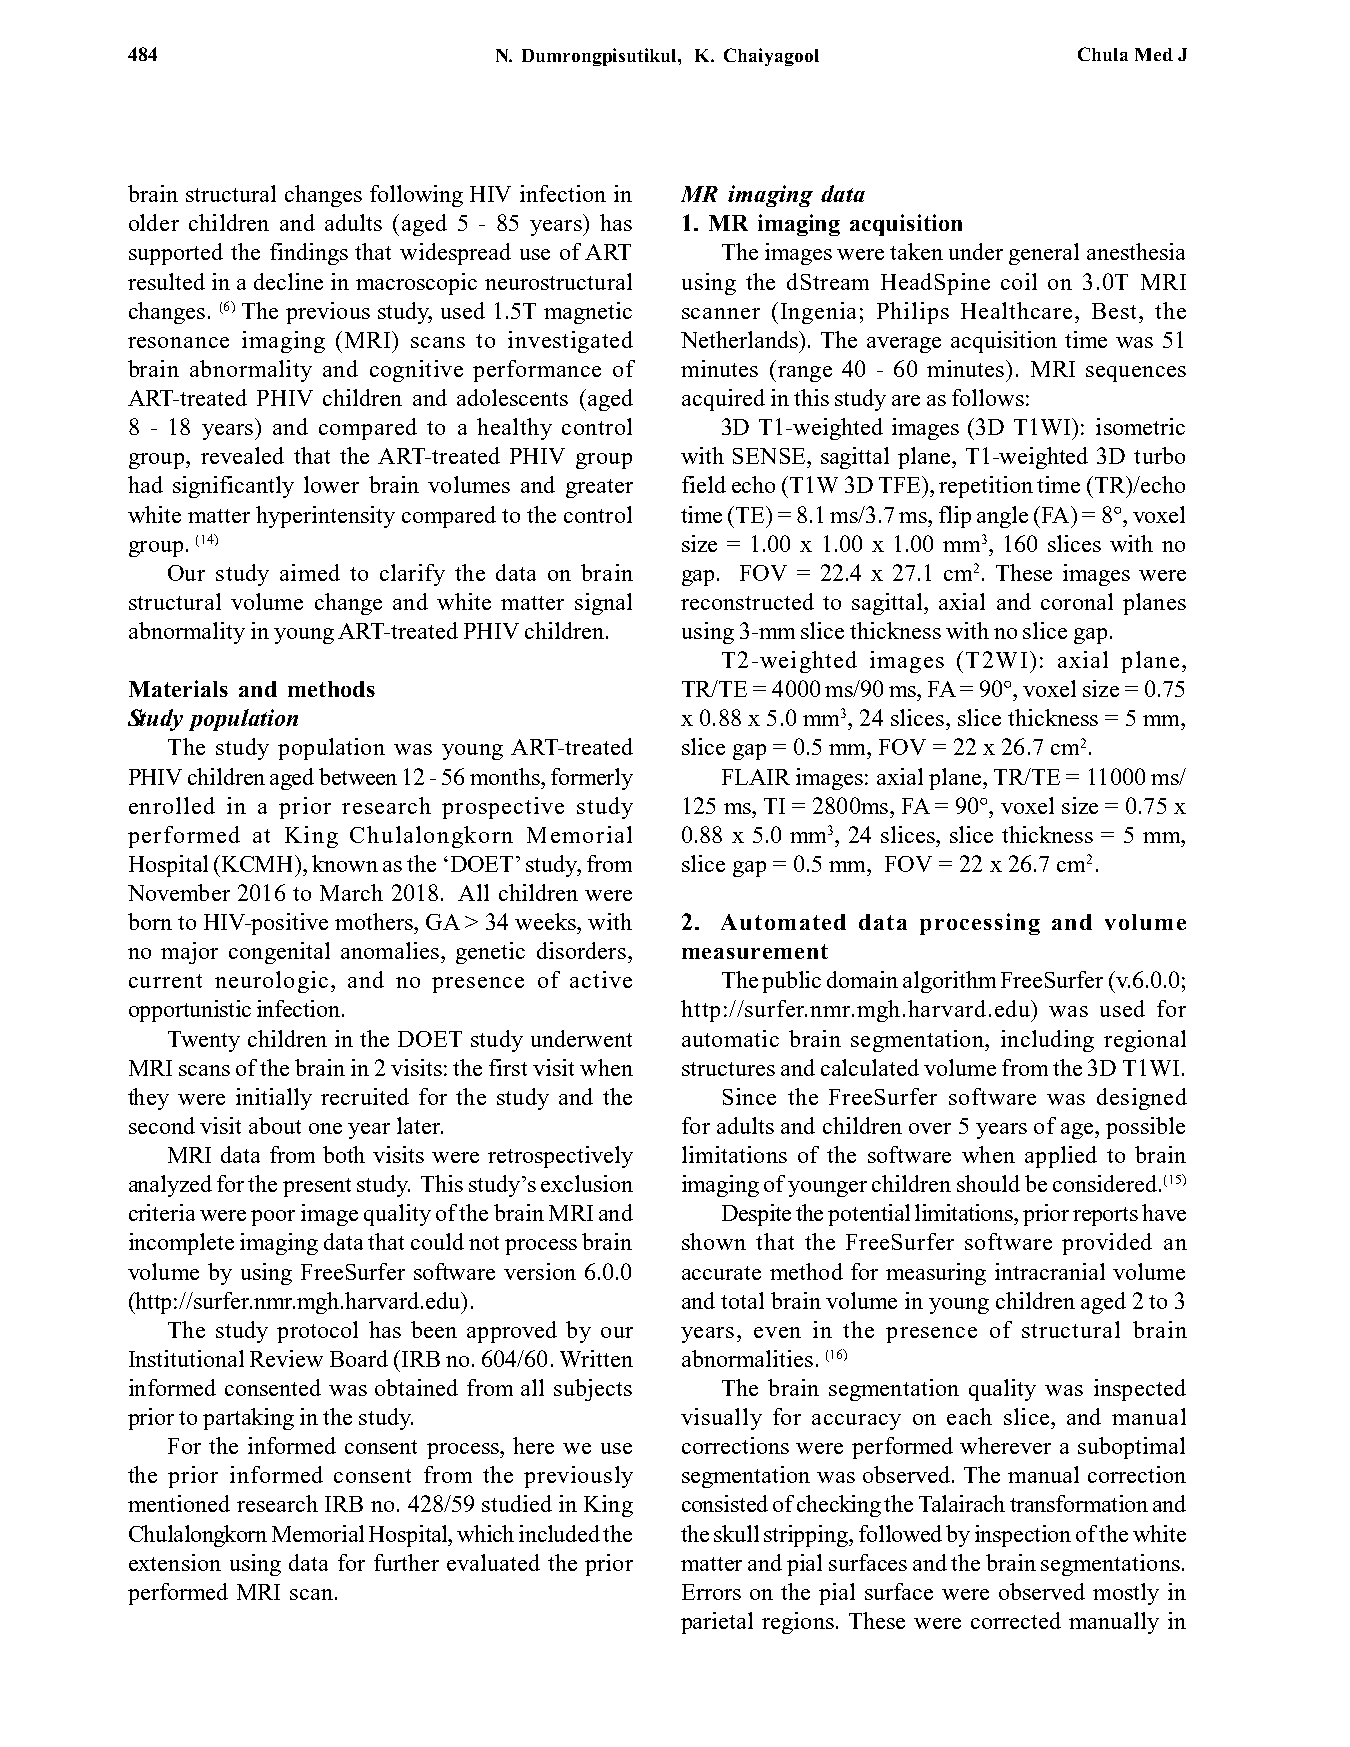  Describe the element at coordinates (1050, 1271) in the screenshot. I see `intracranial` at that location.
